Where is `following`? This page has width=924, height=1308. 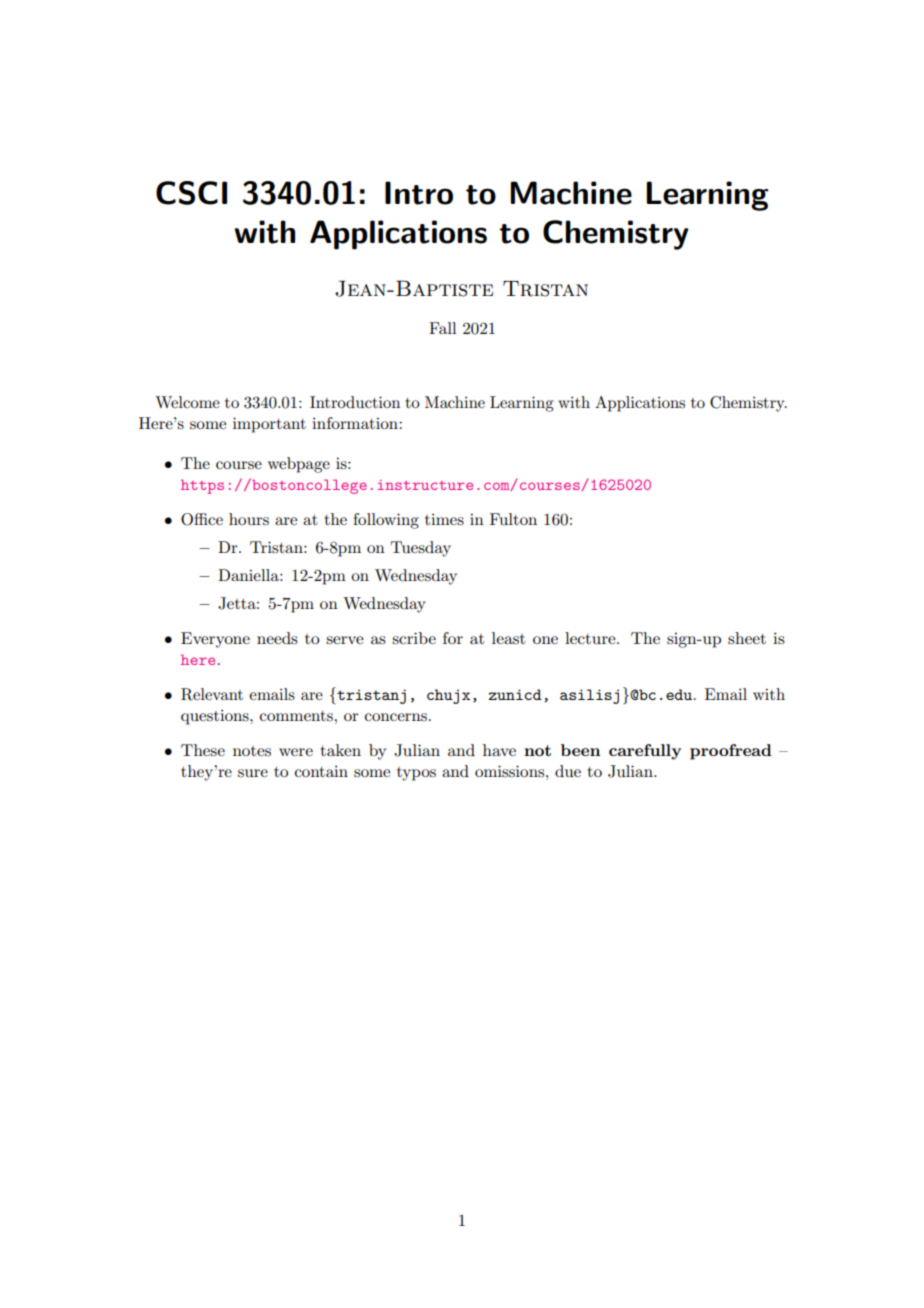 following is located at coordinates (386, 521).
